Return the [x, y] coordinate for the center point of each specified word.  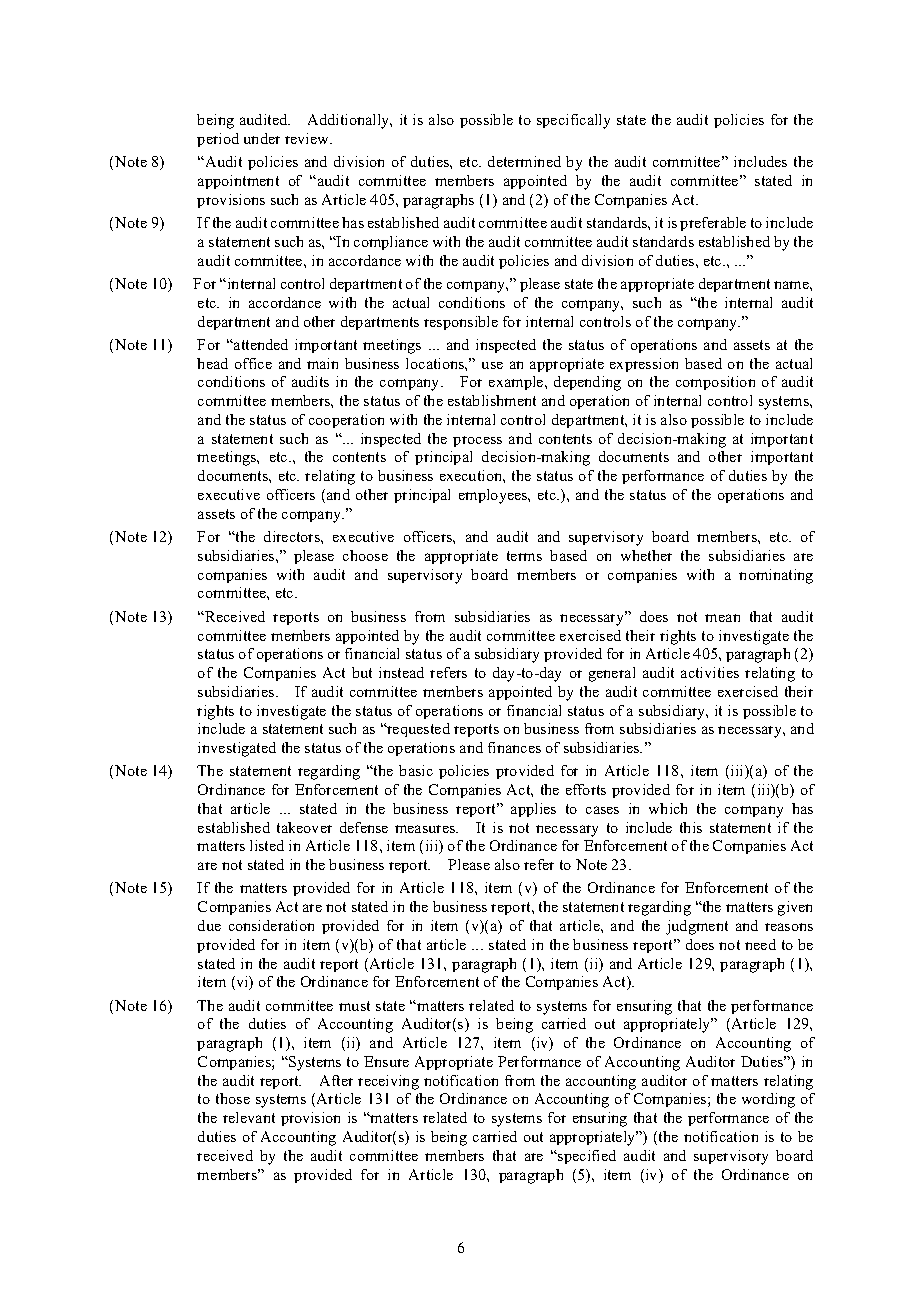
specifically [573, 121]
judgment [697, 927]
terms [524, 556]
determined [524, 161]
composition [715, 383]
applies [533, 810]
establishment [492, 400]
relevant [249, 1117]
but [362, 672]
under [262, 138]
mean [722, 618]
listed [267, 845]
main [322, 363]
